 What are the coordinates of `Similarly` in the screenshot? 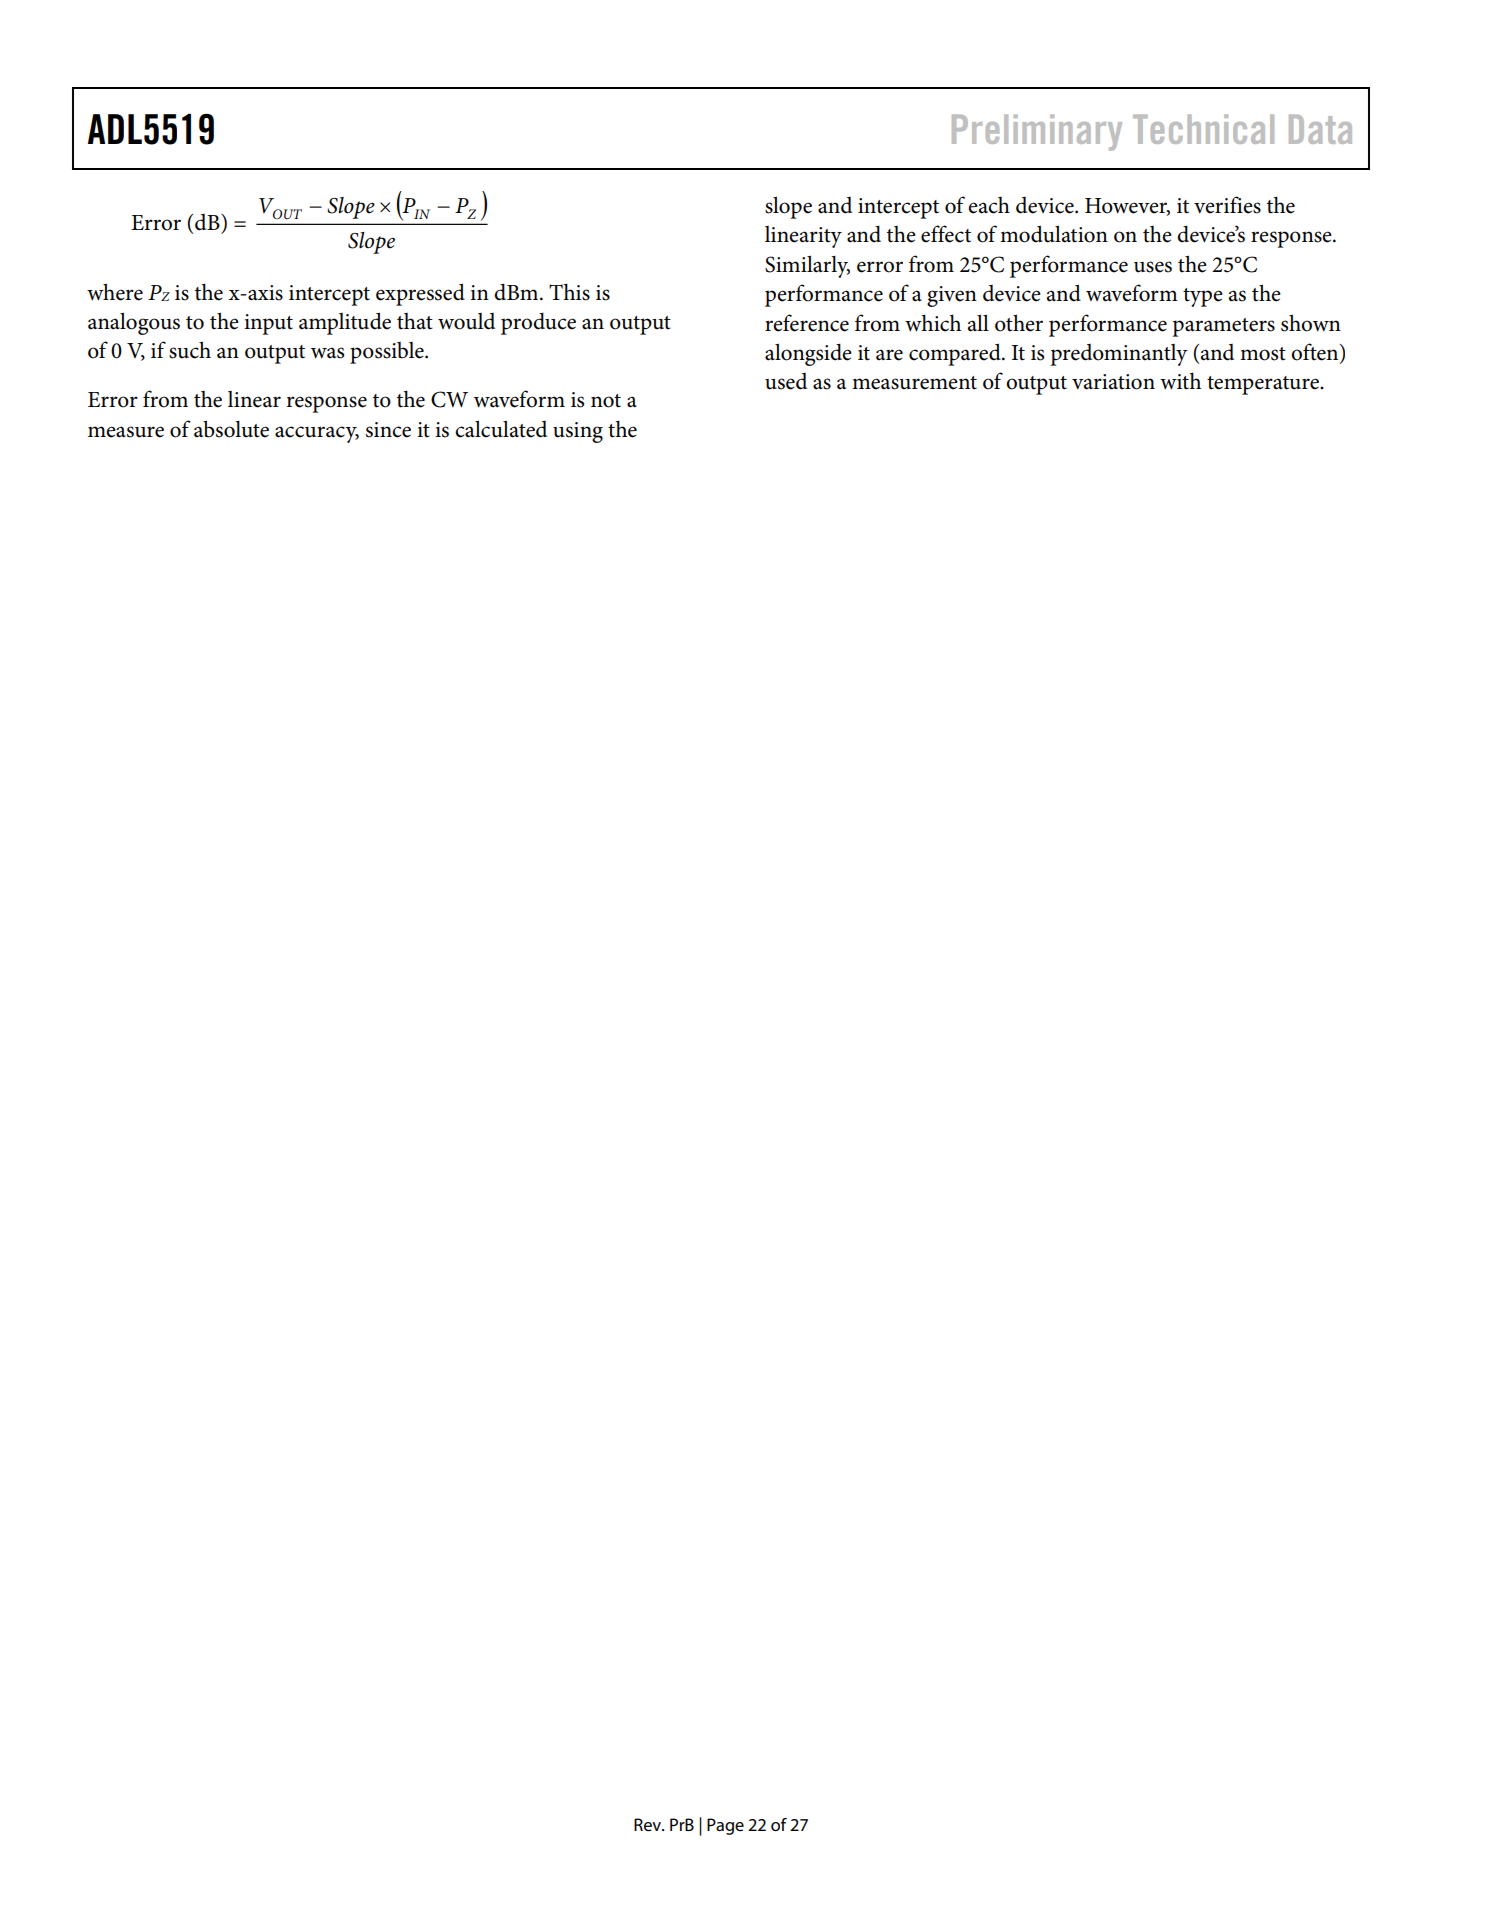 It's located at (807, 266).
